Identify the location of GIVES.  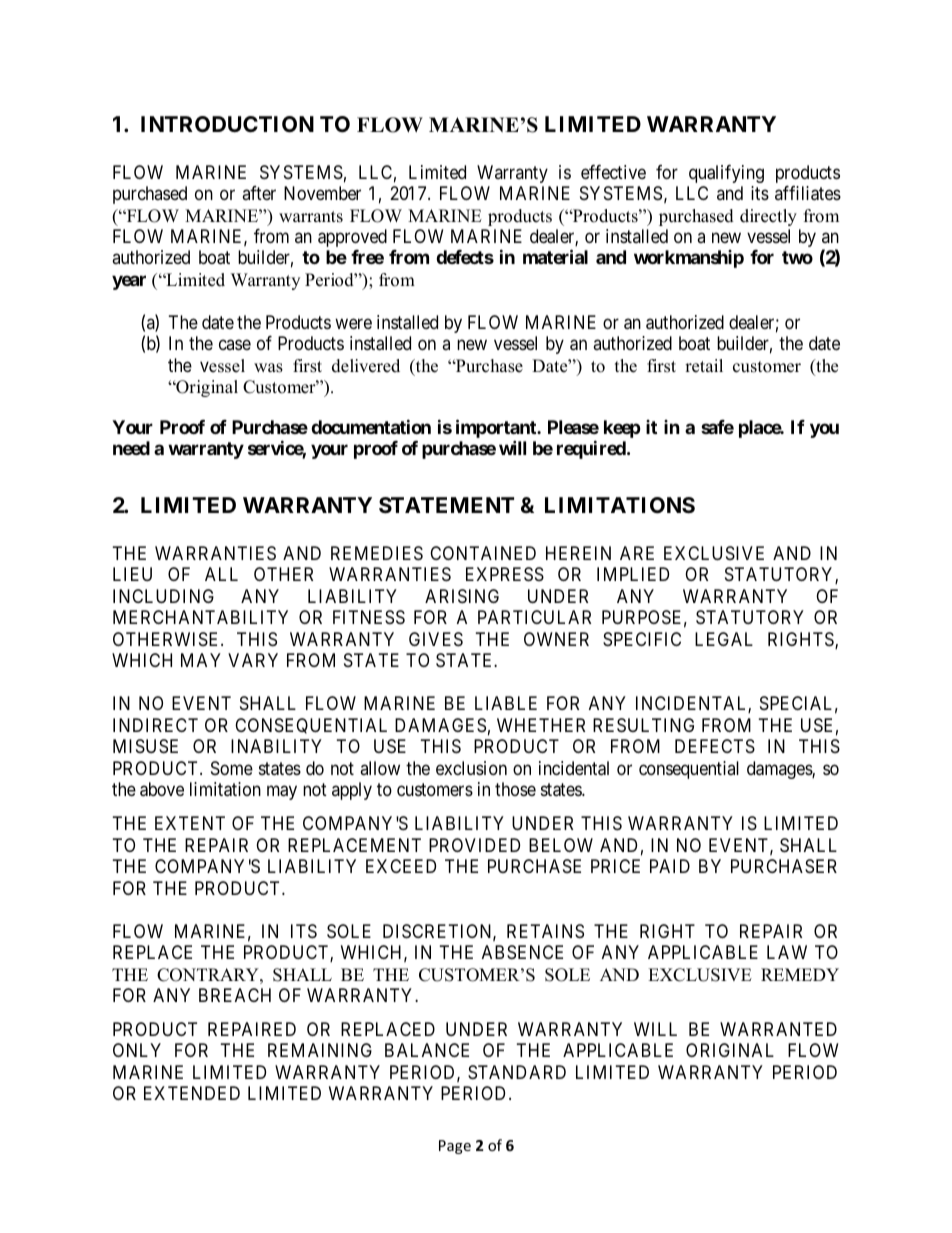
(436, 639).
